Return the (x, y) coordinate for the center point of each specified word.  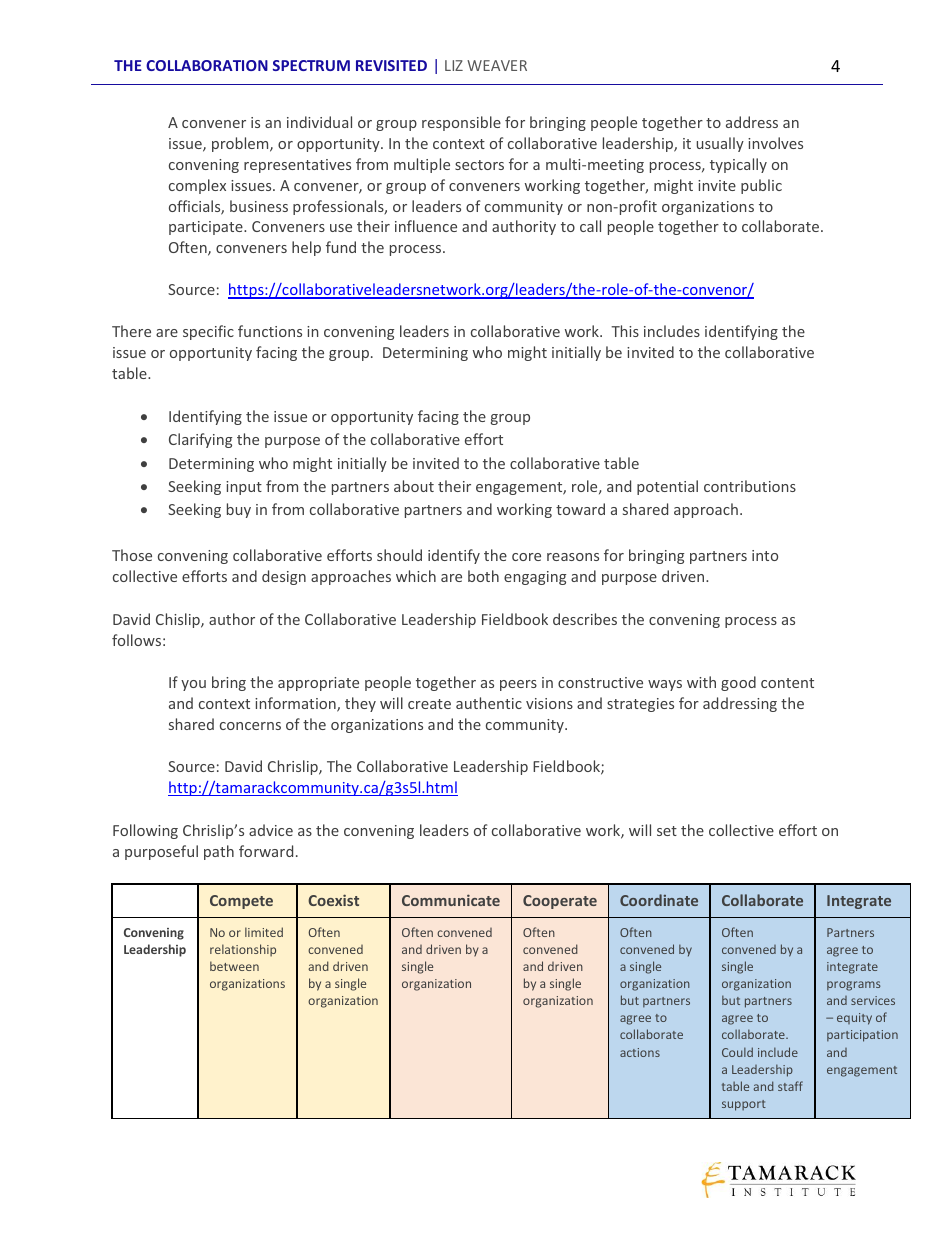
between (234, 966)
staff (790, 1086)
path (219, 852)
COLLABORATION (207, 65)
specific (208, 332)
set (667, 831)
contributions (750, 486)
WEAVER (497, 65)
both (483, 576)
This (625, 331)
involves (775, 143)
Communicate (451, 900)
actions (640, 1052)
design (284, 577)
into (765, 555)
